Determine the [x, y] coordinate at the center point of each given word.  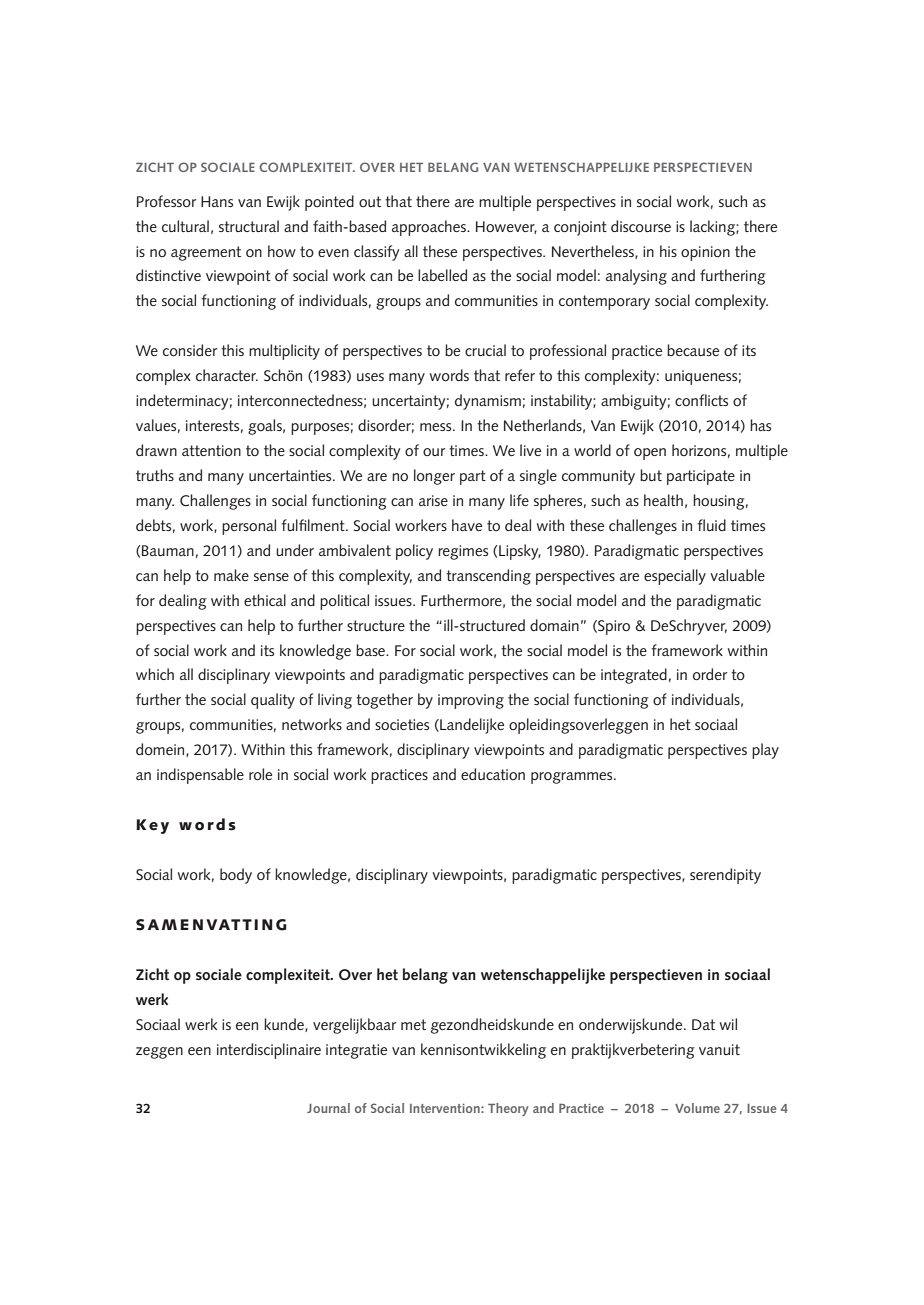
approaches [430, 228]
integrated [634, 676]
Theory [508, 1109]
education [493, 774]
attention [211, 451]
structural [249, 226]
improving [471, 701]
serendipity [725, 876]
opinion [705, 253]
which [155, 674]
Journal [328, 1108]
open [650, 454]
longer [434, 477]
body [236, 876]
